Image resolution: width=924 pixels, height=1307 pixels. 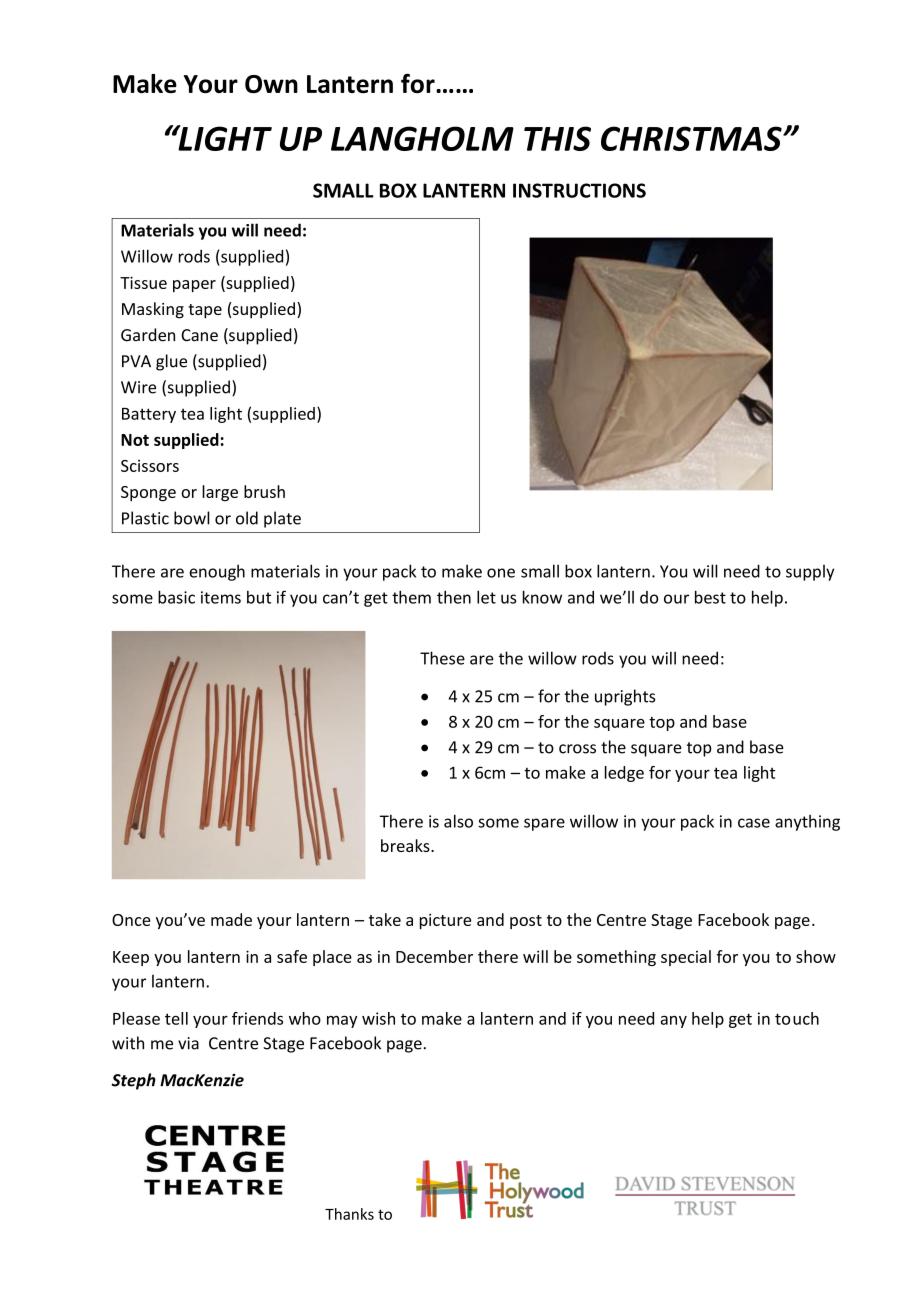 I want to click on Own, so click(x=271, y=84).
